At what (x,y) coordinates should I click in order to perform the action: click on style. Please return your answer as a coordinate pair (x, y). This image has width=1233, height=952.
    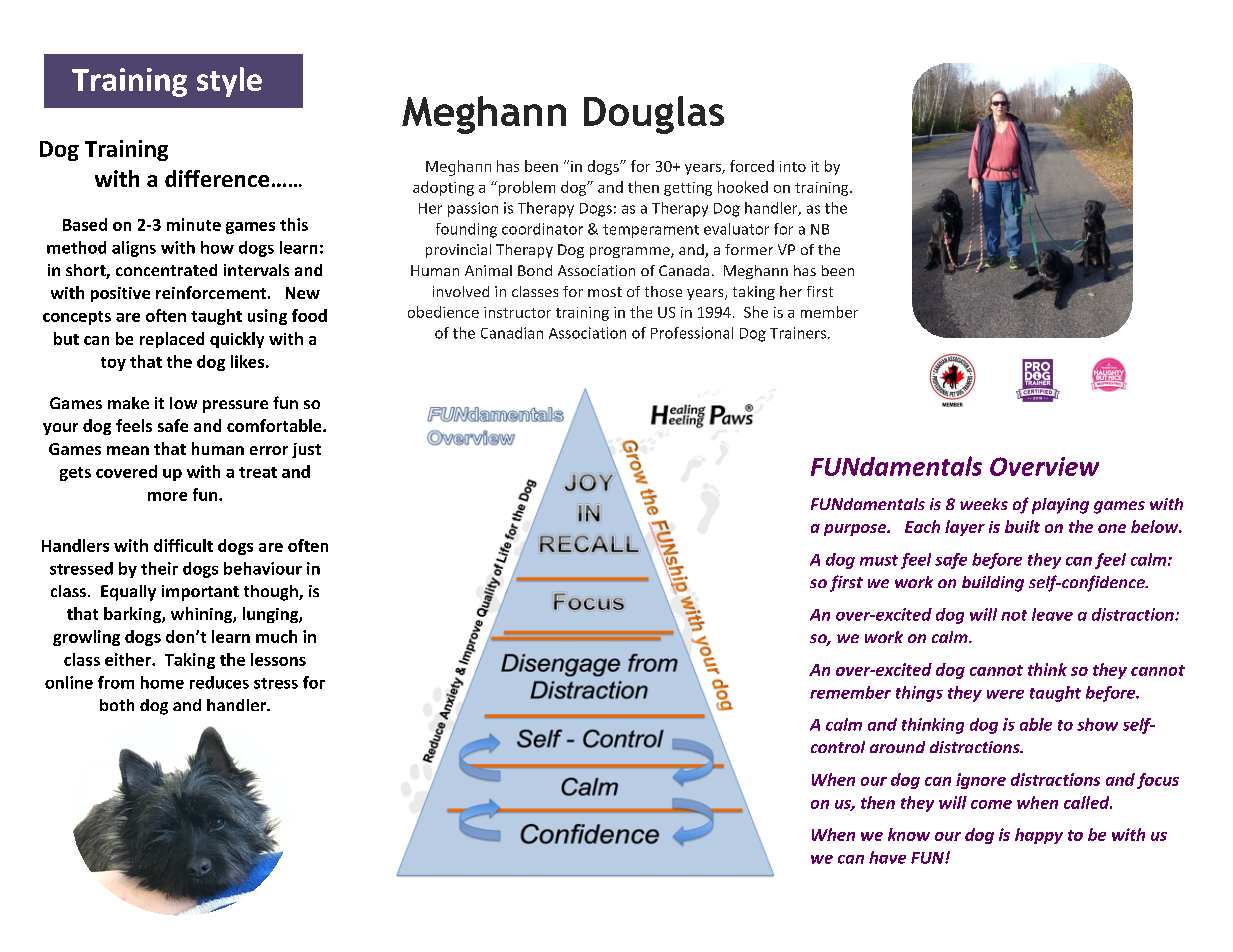
    Looking at the image, I should click on (229, 82).
